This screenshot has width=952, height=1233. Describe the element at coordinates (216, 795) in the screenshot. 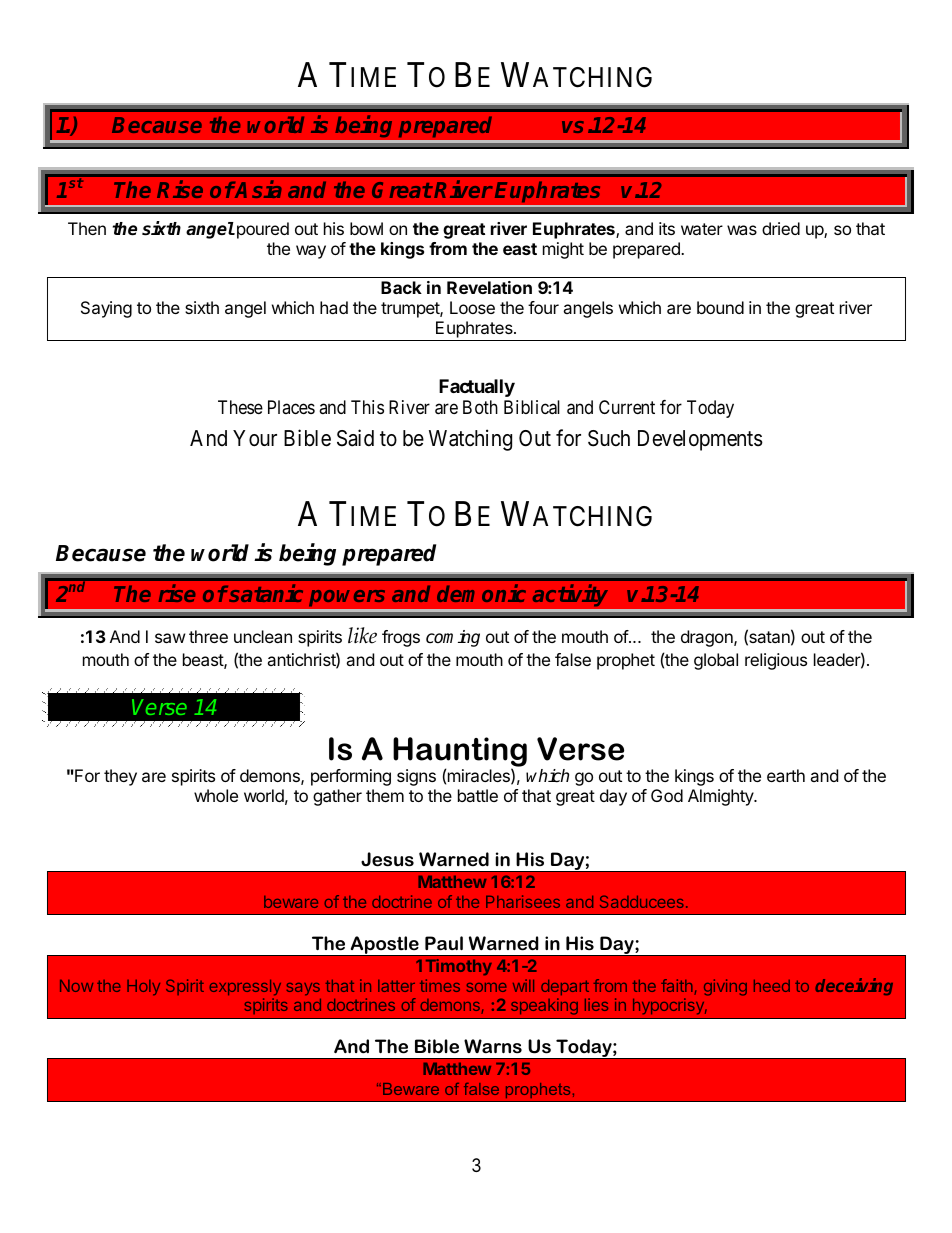

I see `whole` at that location.
